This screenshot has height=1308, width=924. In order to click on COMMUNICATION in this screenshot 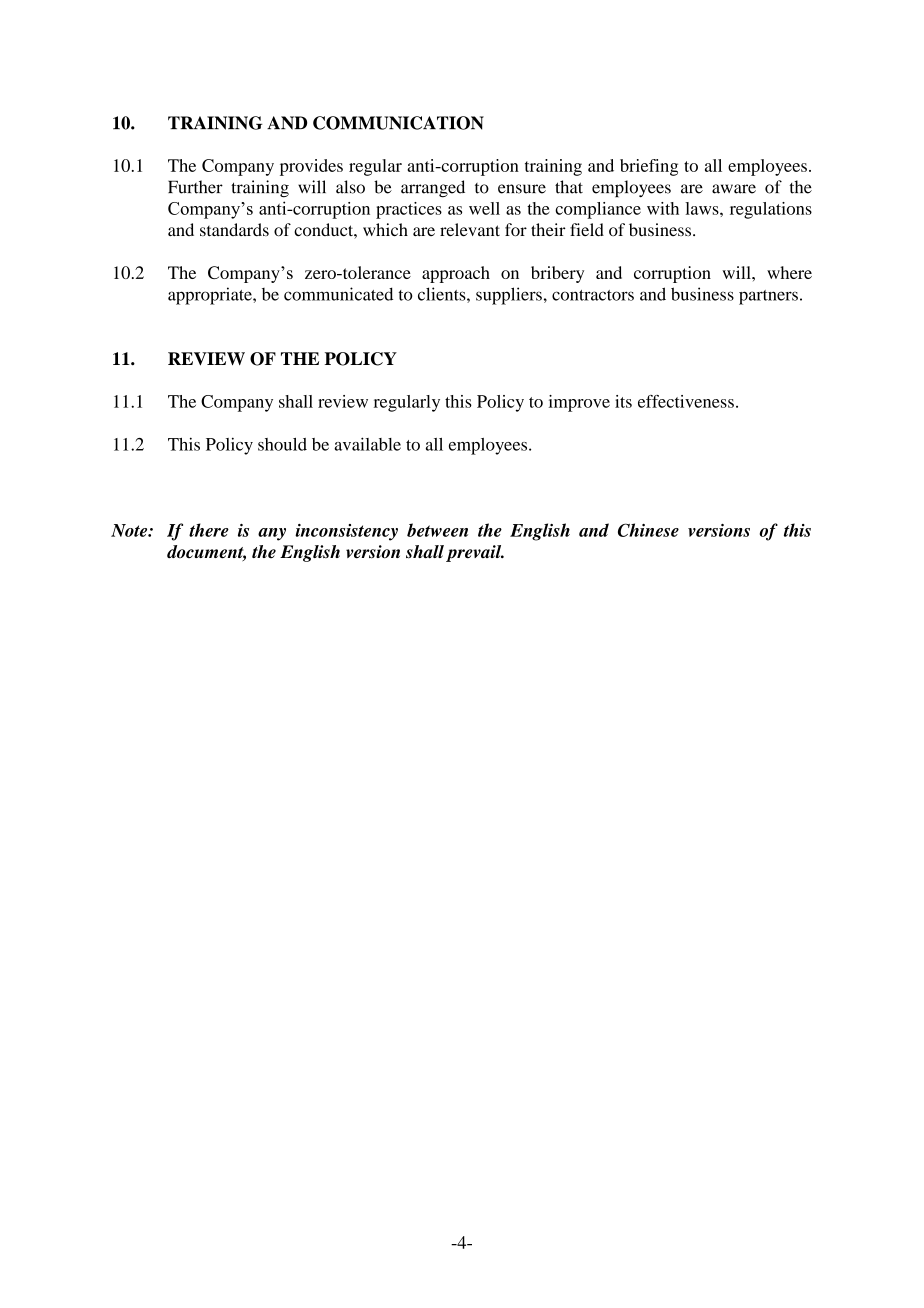, I will do `click(398, 123)`.
